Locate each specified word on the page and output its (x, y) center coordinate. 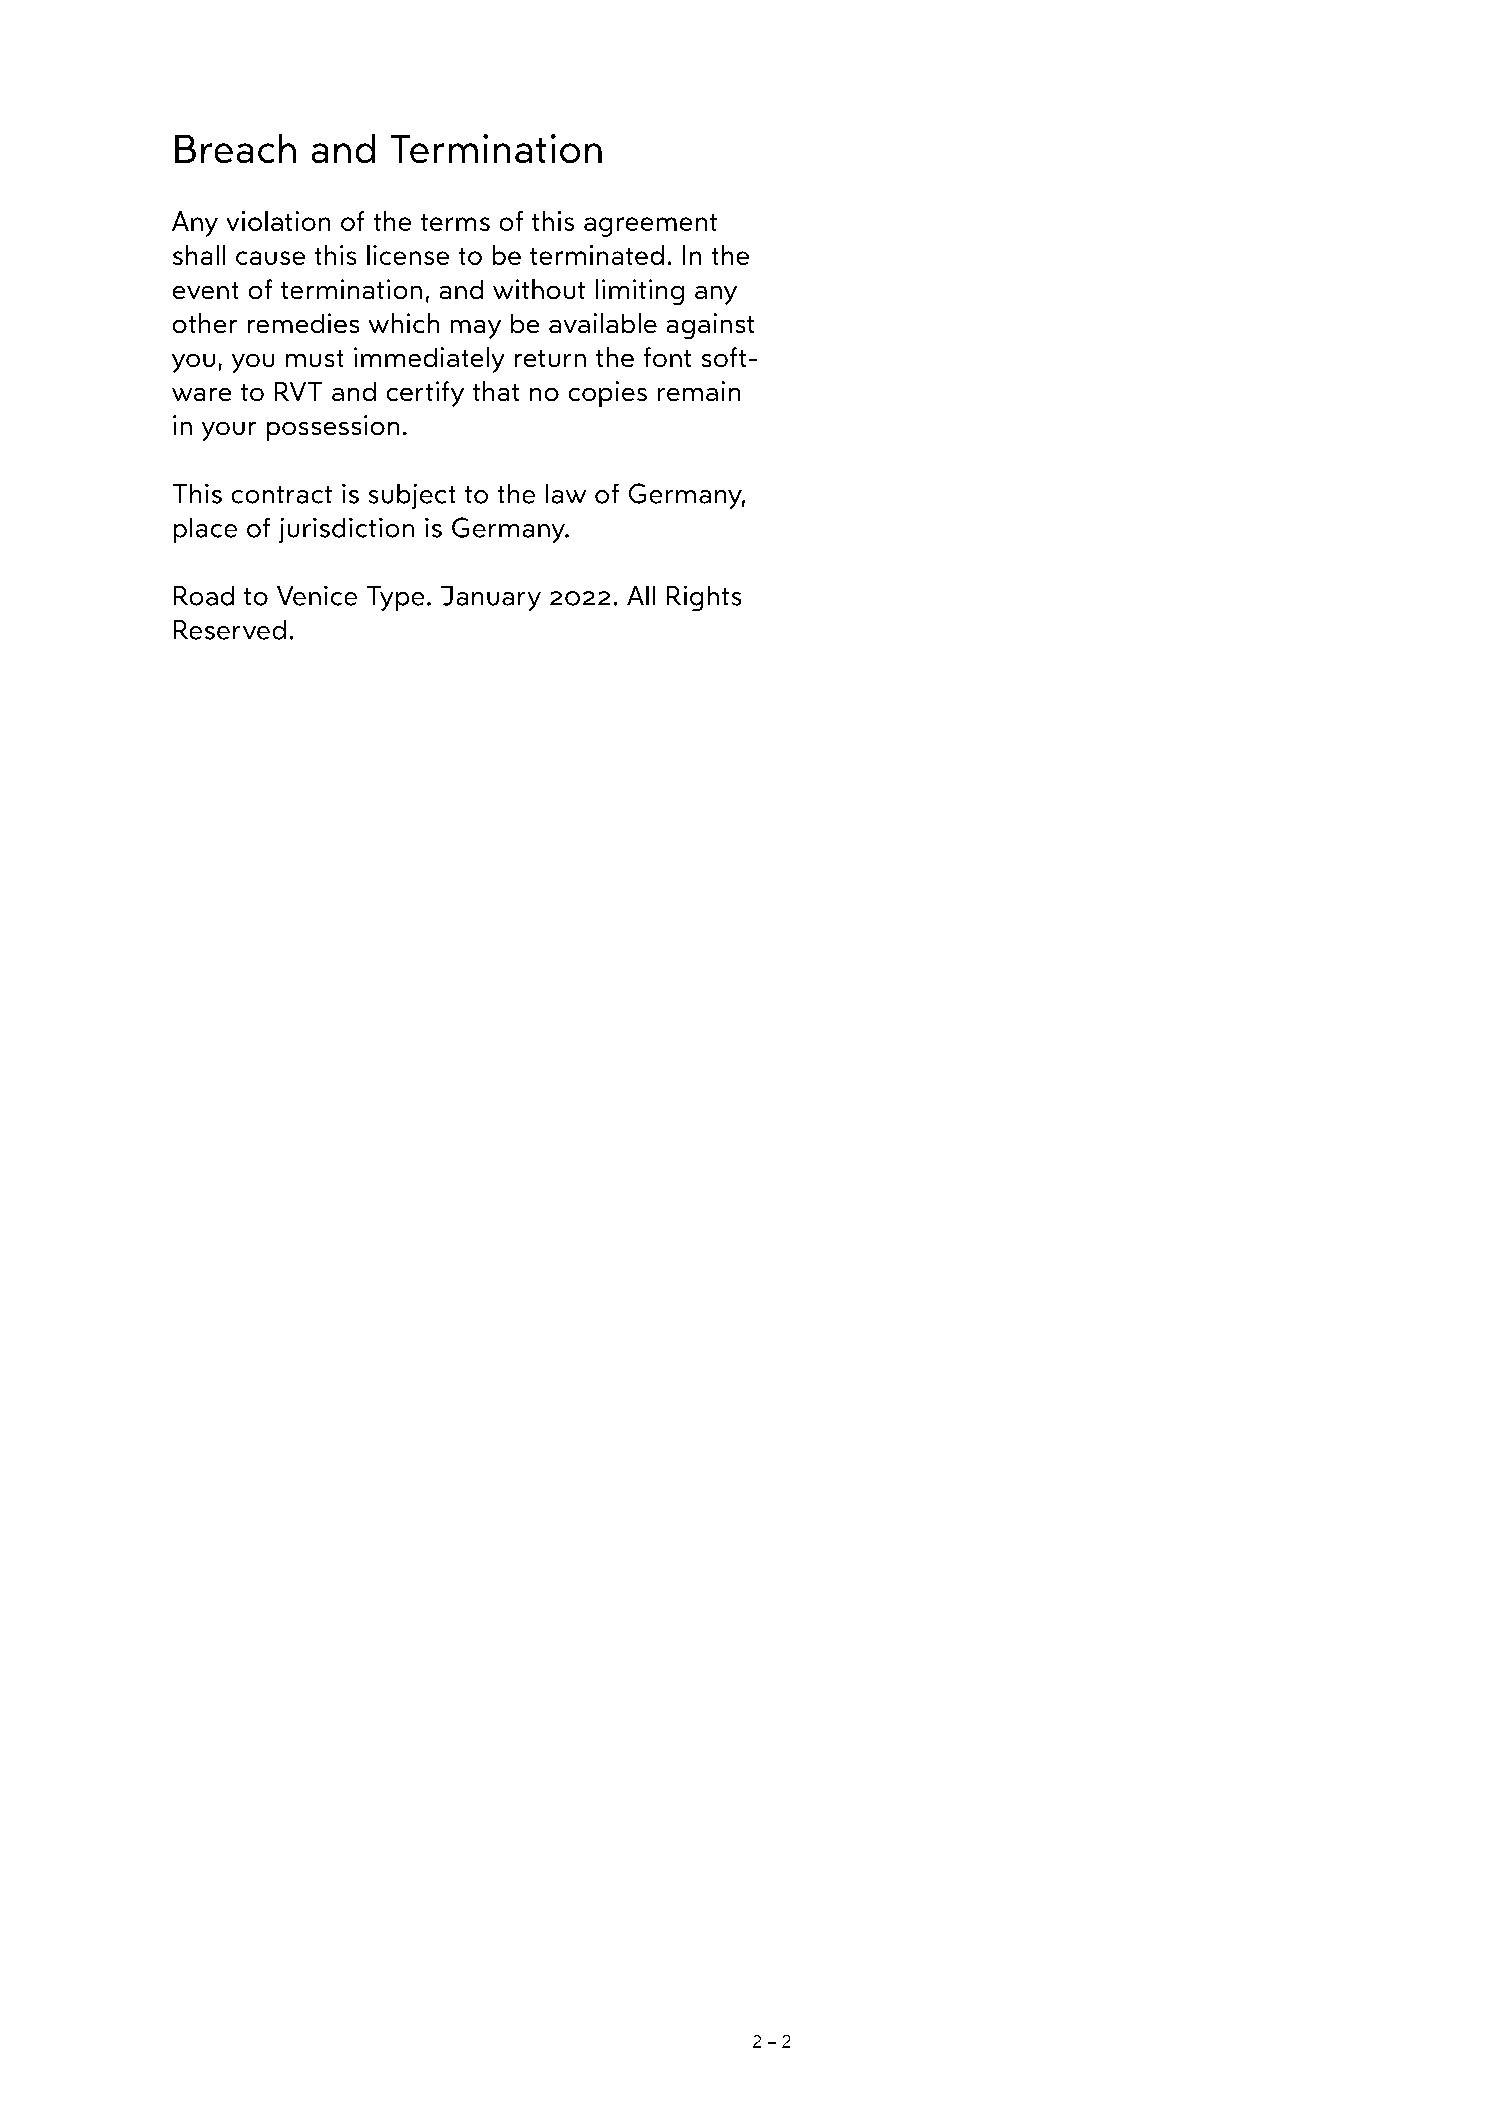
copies (608, 394)
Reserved (230, 630)
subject (412, 496)
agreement (650, 225)
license (408, 255)
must (314, 358)
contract (282, 495)
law (566, 494)
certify (425, 394)
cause (270, 258)
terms (455, 222)
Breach (235, 148)
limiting (640, 292)
